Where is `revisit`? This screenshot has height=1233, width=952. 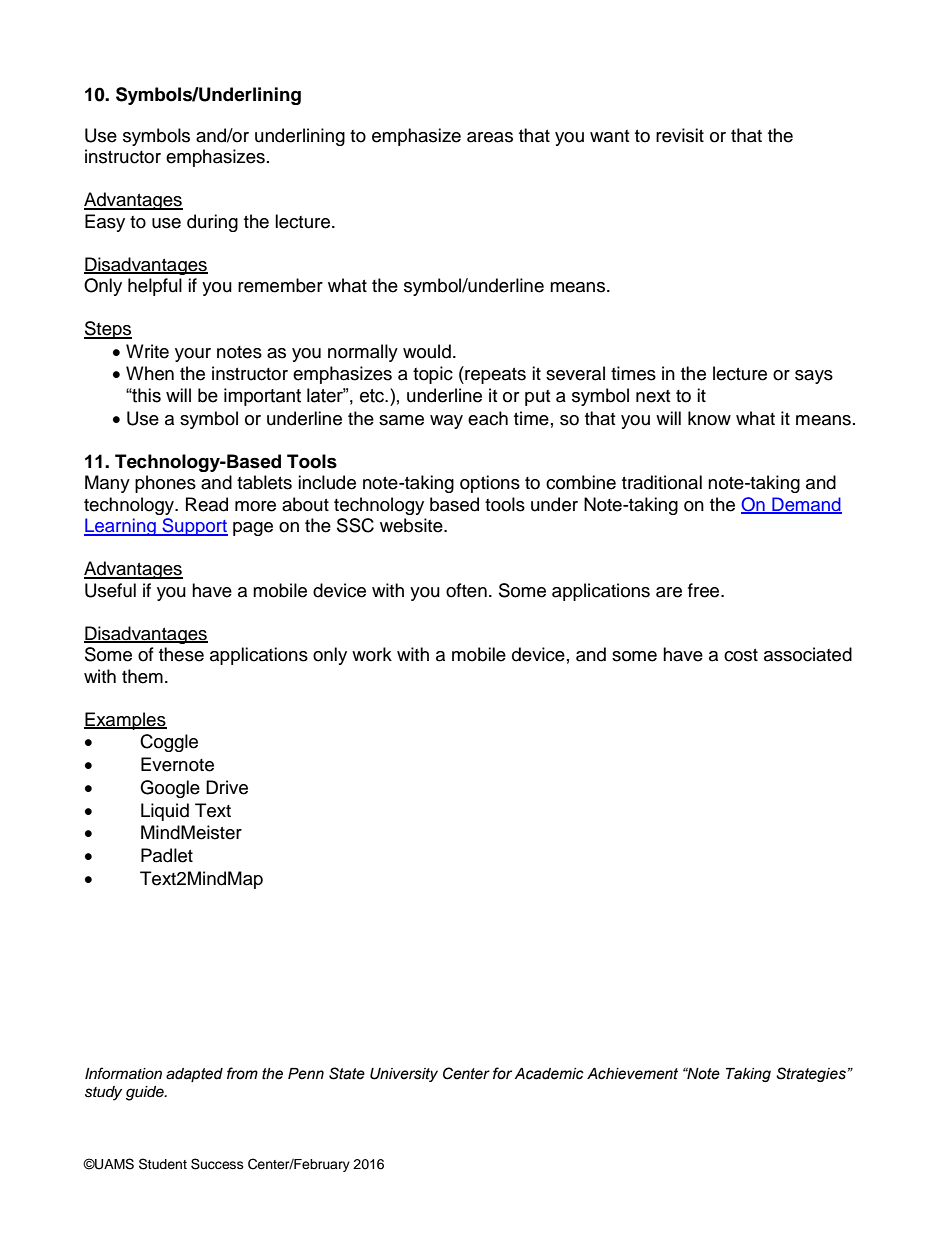
revisit is located at coordinates (680, 135).
